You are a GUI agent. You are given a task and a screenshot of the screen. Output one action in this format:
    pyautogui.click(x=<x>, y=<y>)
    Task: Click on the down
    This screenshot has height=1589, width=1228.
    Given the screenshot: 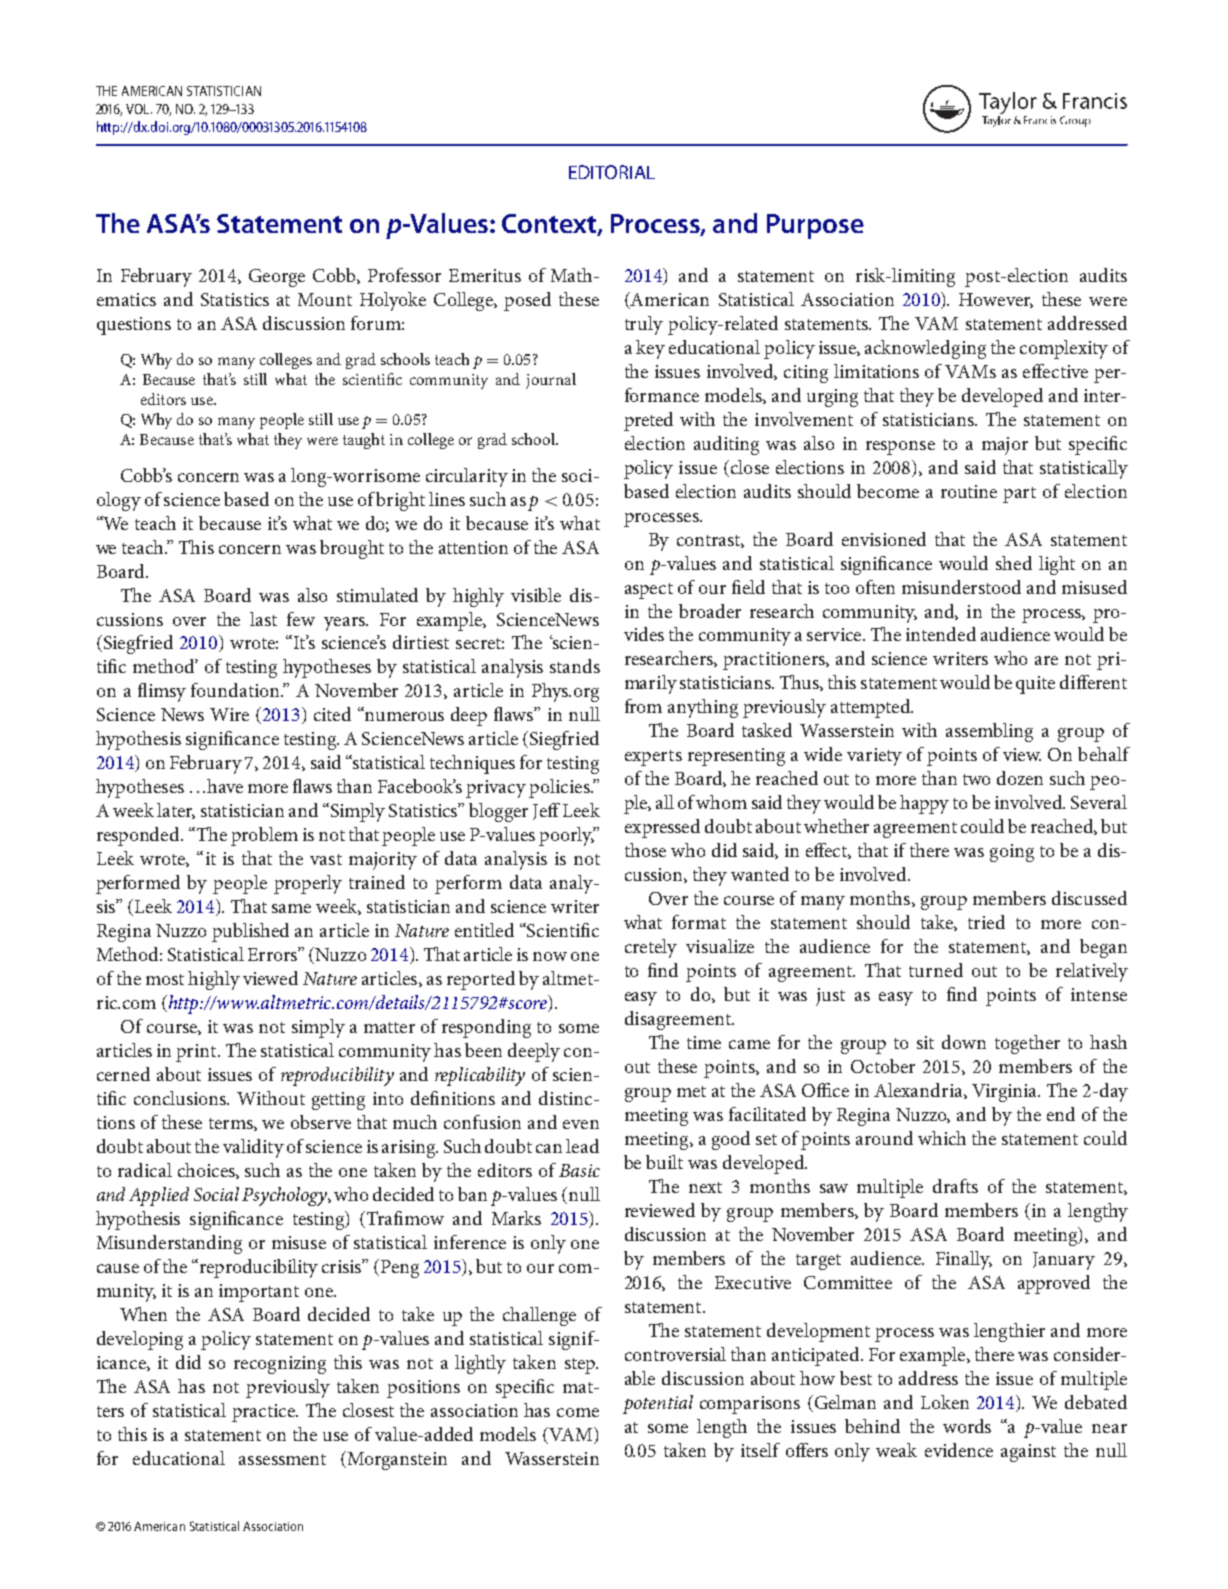 What is the action you would take?
    pyautogui.click(x=964, y=1042)
